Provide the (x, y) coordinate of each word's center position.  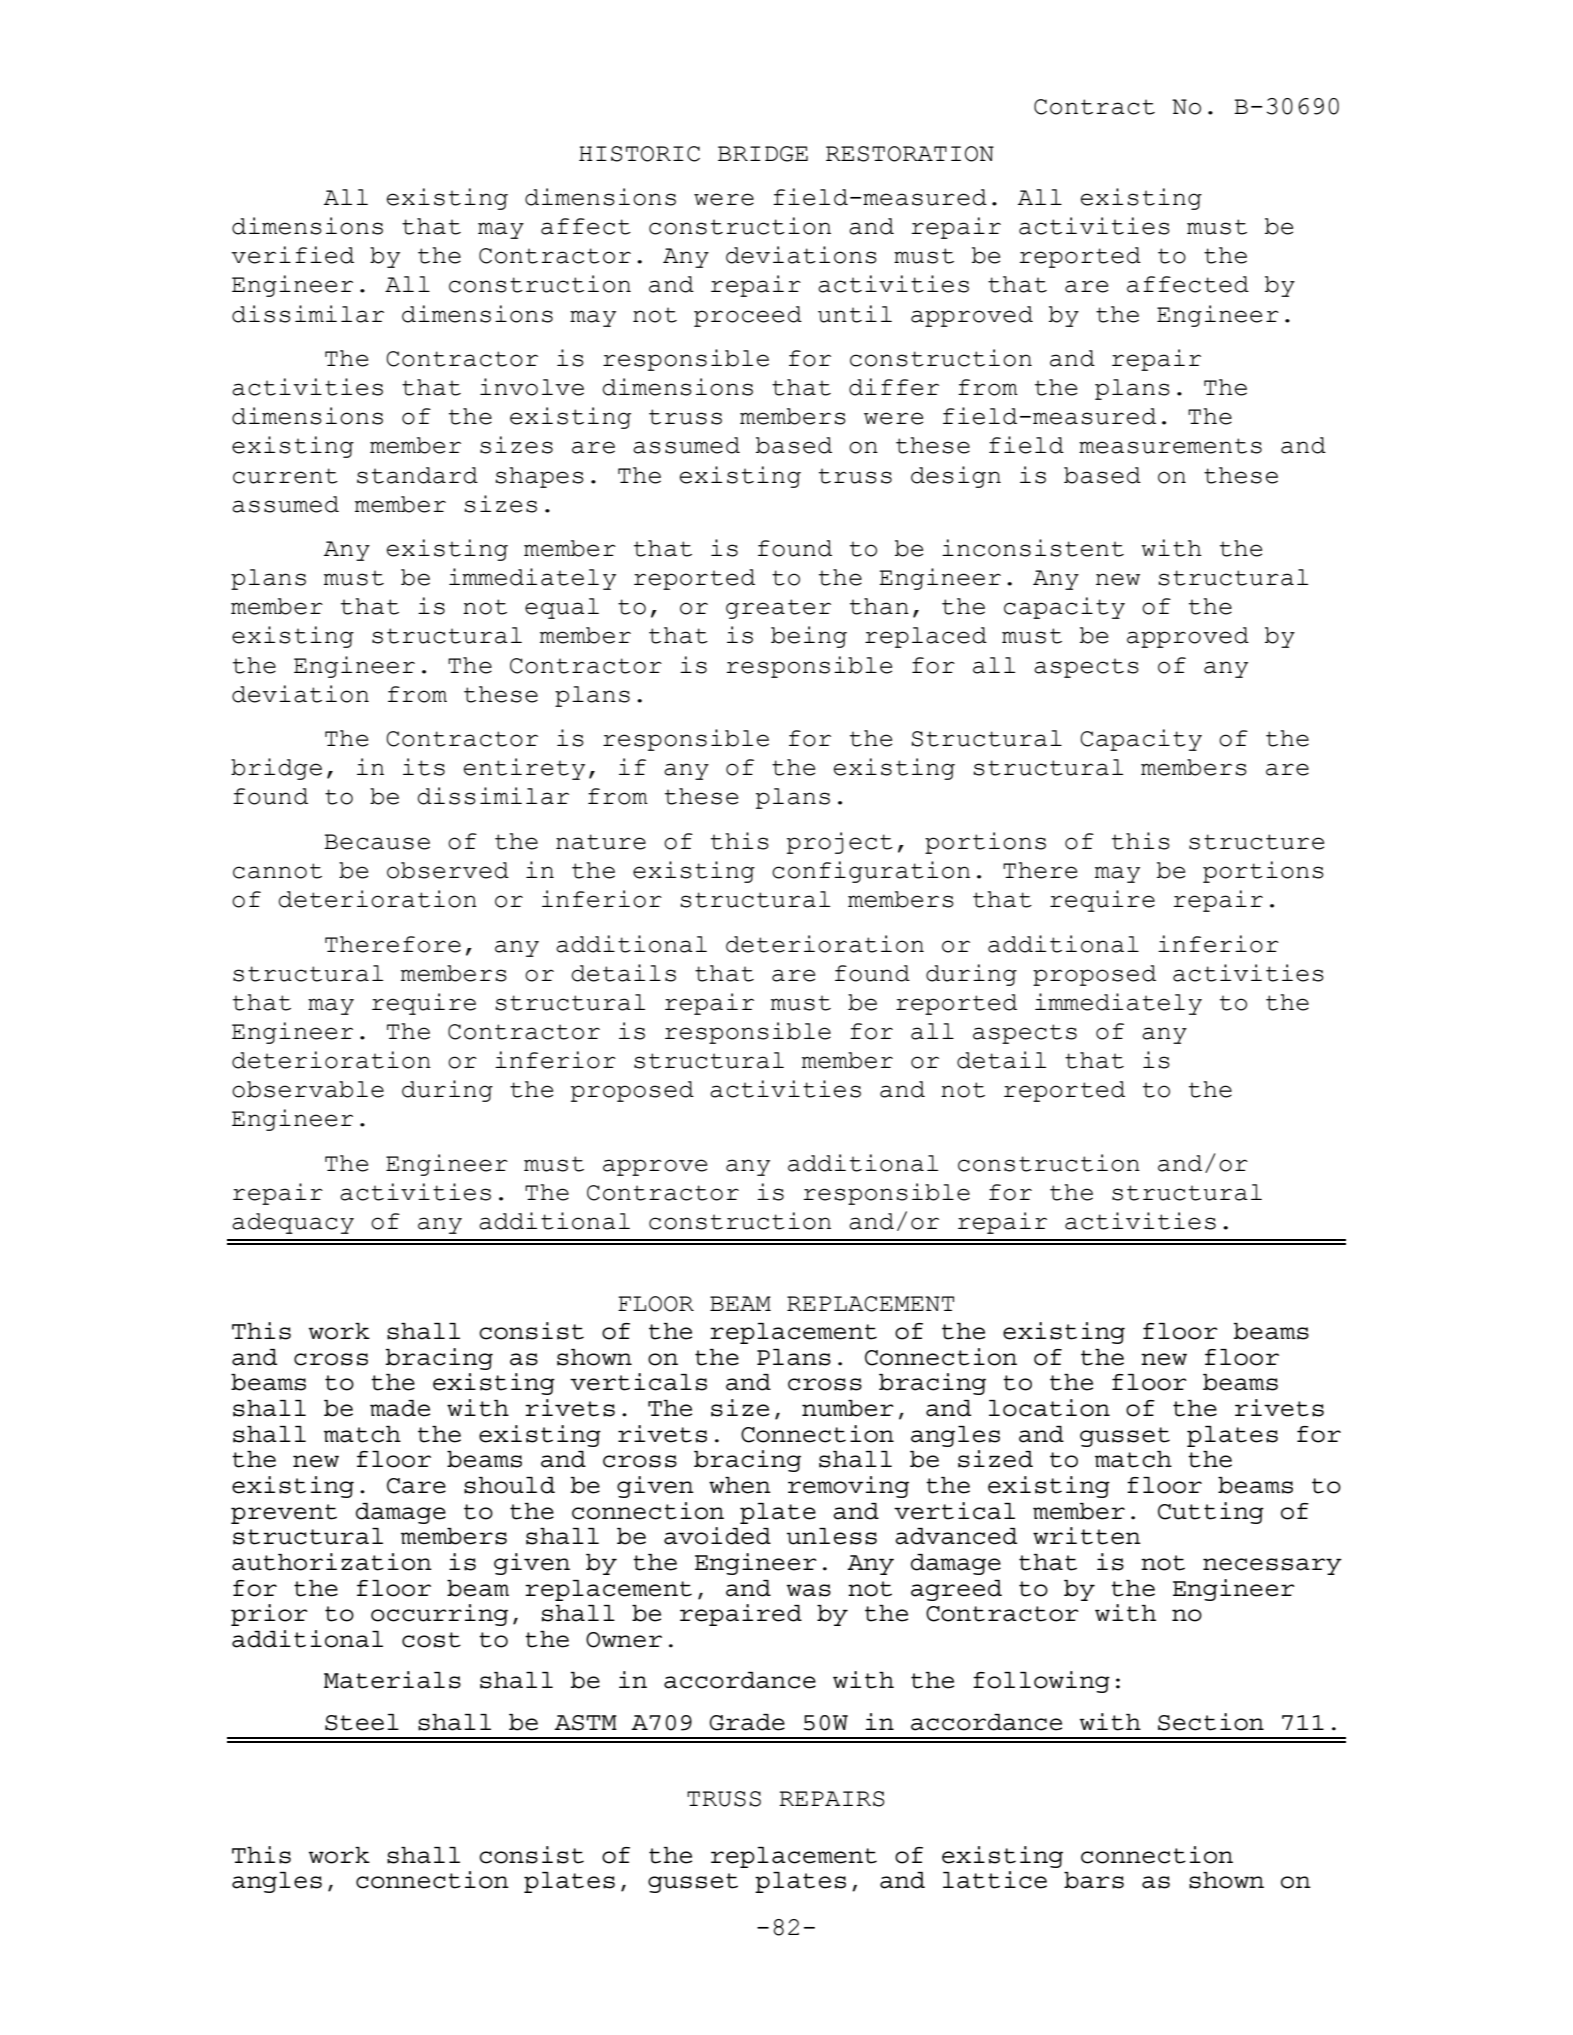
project (840, 843)
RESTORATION (910, 154)
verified (292, 255)
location (1049, 1408)
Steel (362, 1722)
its (424, 767)
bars (1094, 1880)
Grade (747, 1722)
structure (1256, 842)
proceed (748, 316)
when (740, 1485)
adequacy (293, 1223)
